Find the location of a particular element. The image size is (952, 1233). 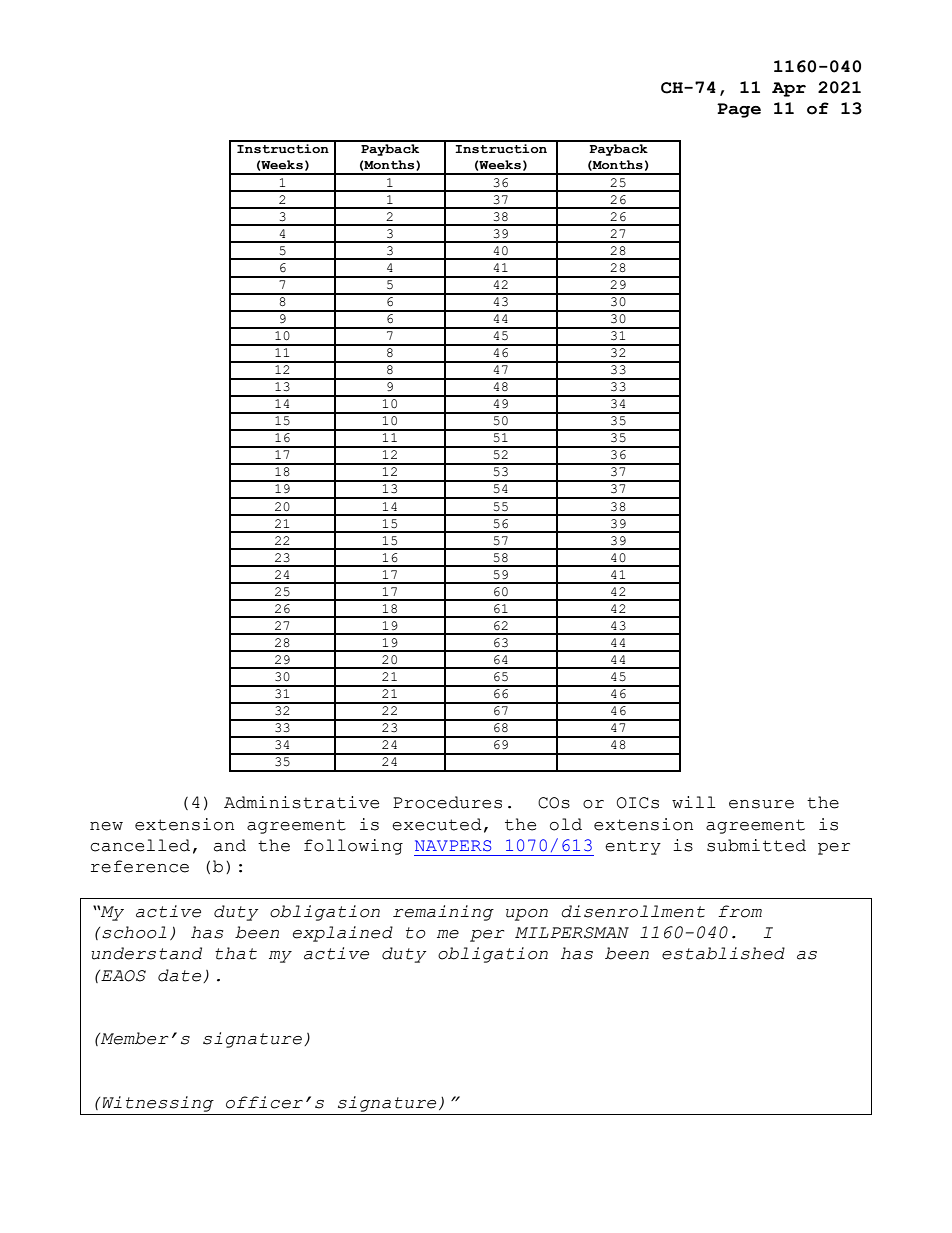

Procedures is located at coordinates (447, 802).
